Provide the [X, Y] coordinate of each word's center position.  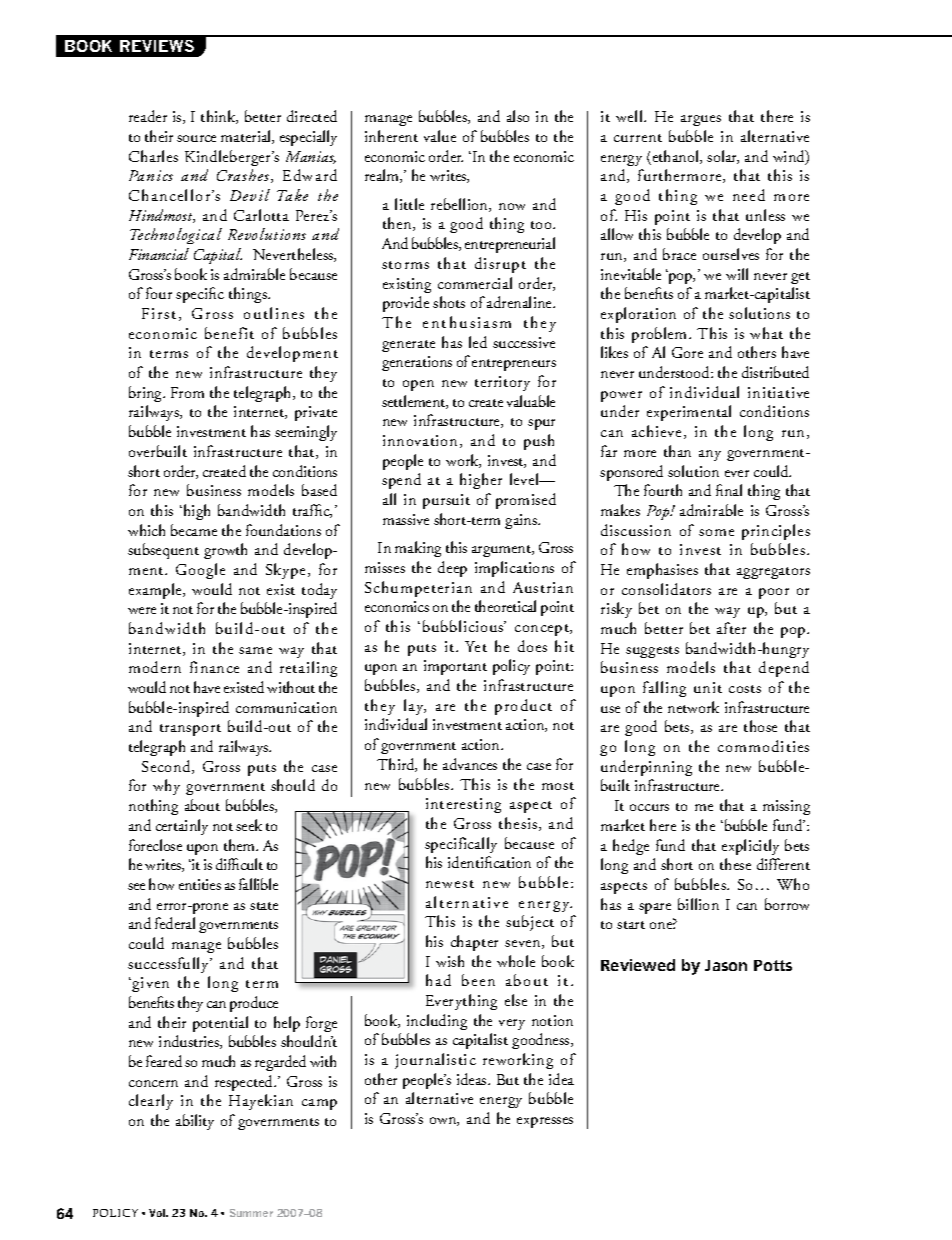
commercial [475, 283]
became [194, 530]
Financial [159, 254]
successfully [170, 965]
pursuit [446, 501]
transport [190, 730]
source [196, 138]
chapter [474, 943]
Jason [726, 965]
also [518, 116]
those [760, 726]
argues [701, 120]
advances [470, 764]
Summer [251, 1213]
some [716, 532]
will [737, 274]
